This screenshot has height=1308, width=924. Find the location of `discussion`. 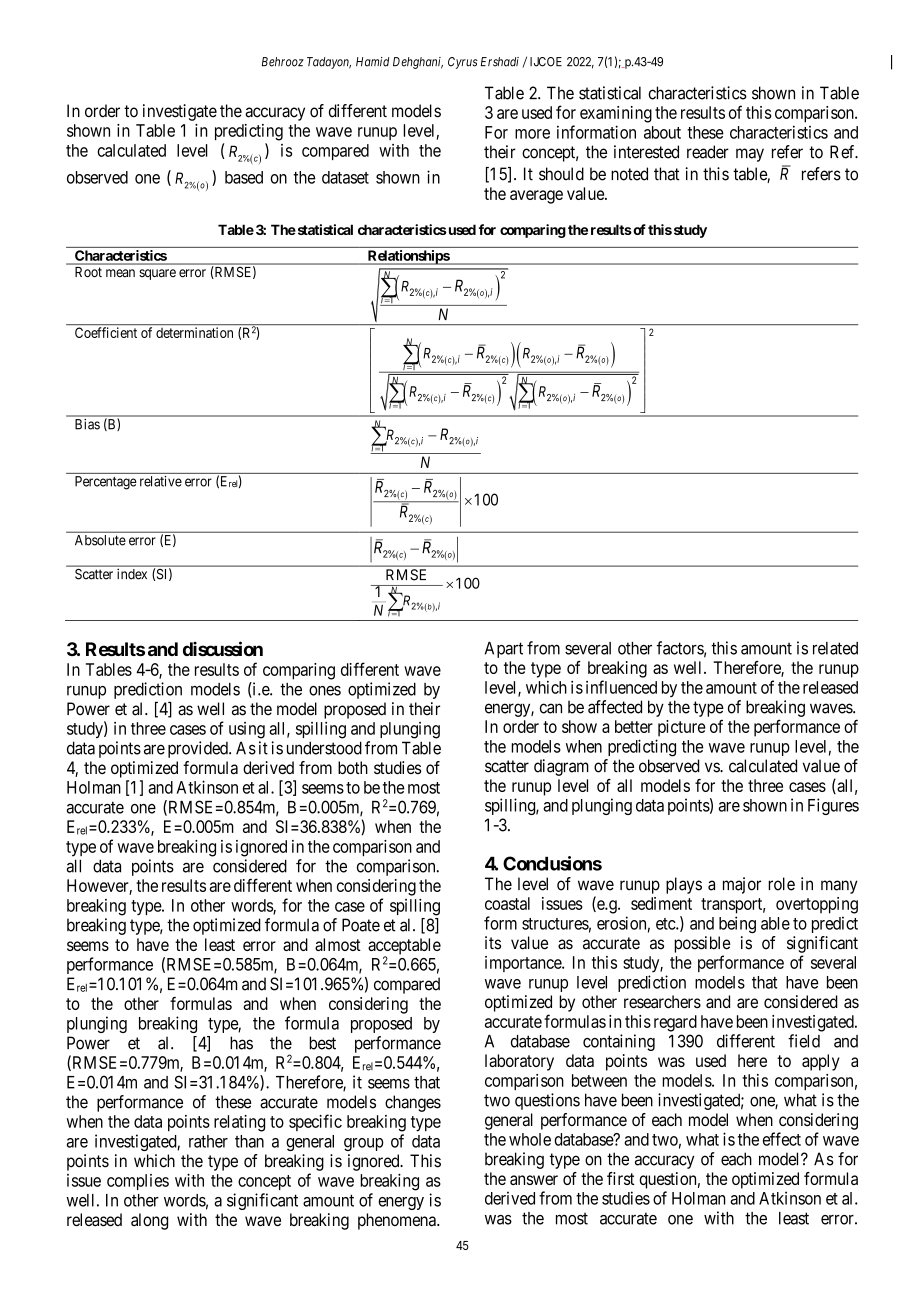

discussion is located at coordinates (223, 648).
